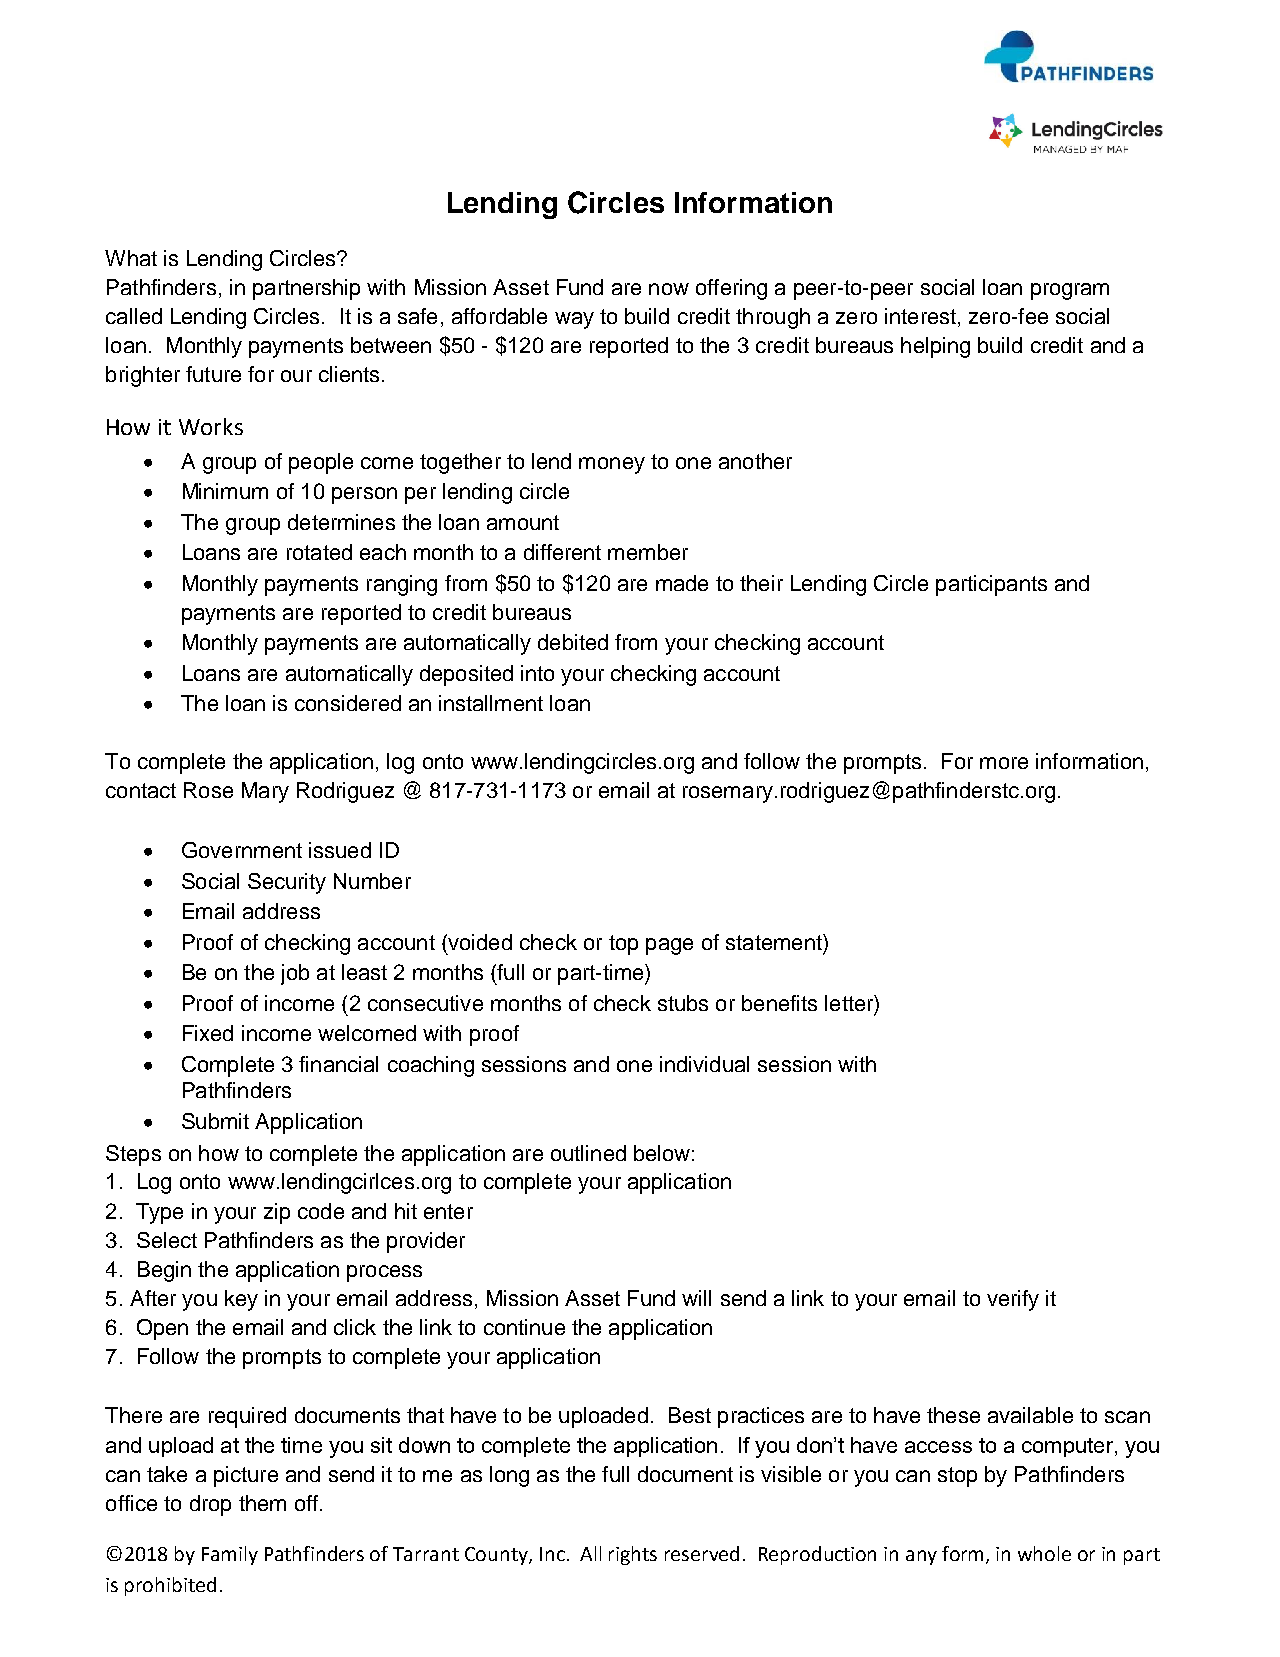  I want to click on more, so click(1004, 763).
